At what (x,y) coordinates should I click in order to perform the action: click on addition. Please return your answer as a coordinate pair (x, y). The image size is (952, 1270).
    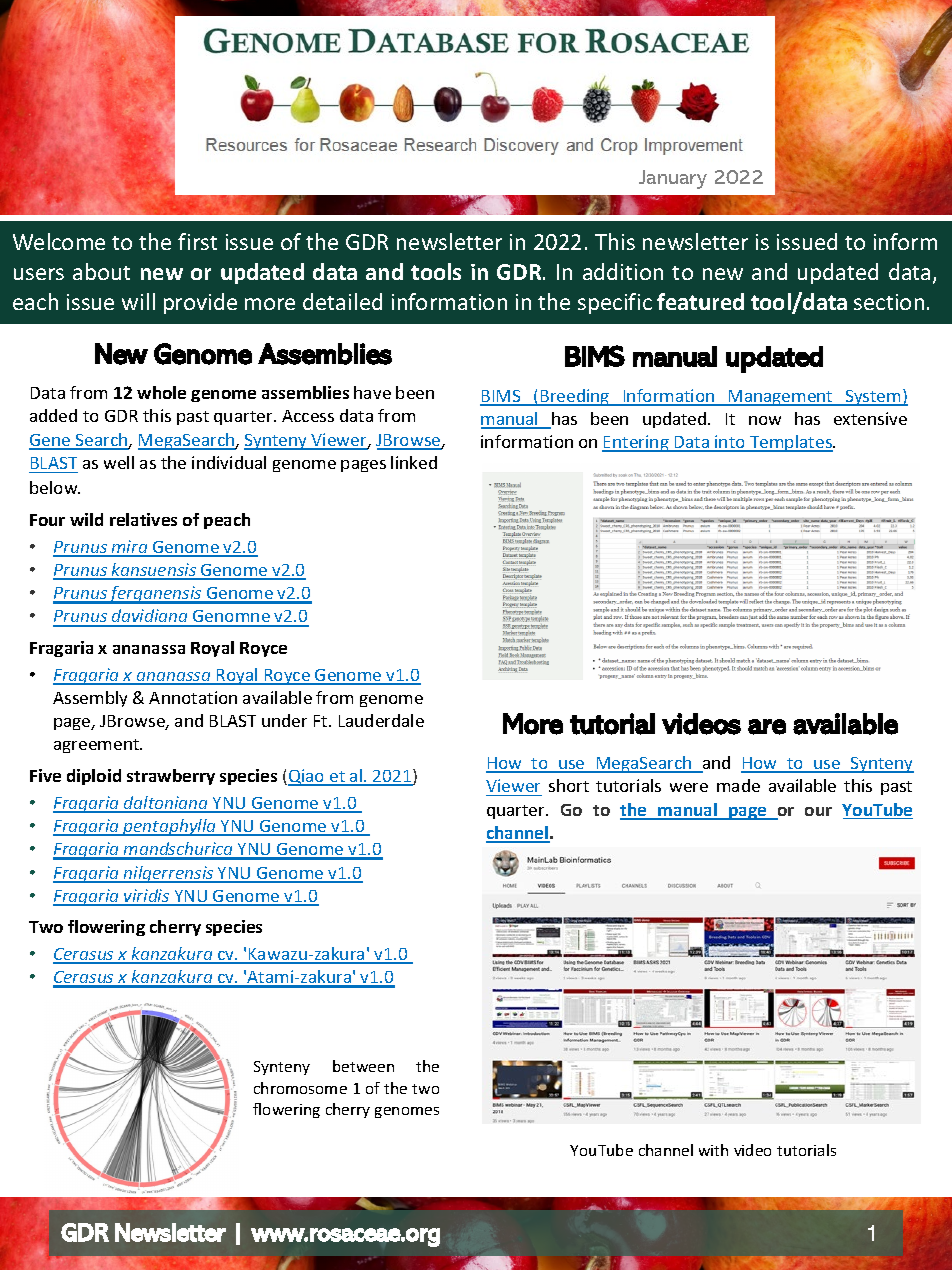
    Looking at the image, I should click on (623, 271).
